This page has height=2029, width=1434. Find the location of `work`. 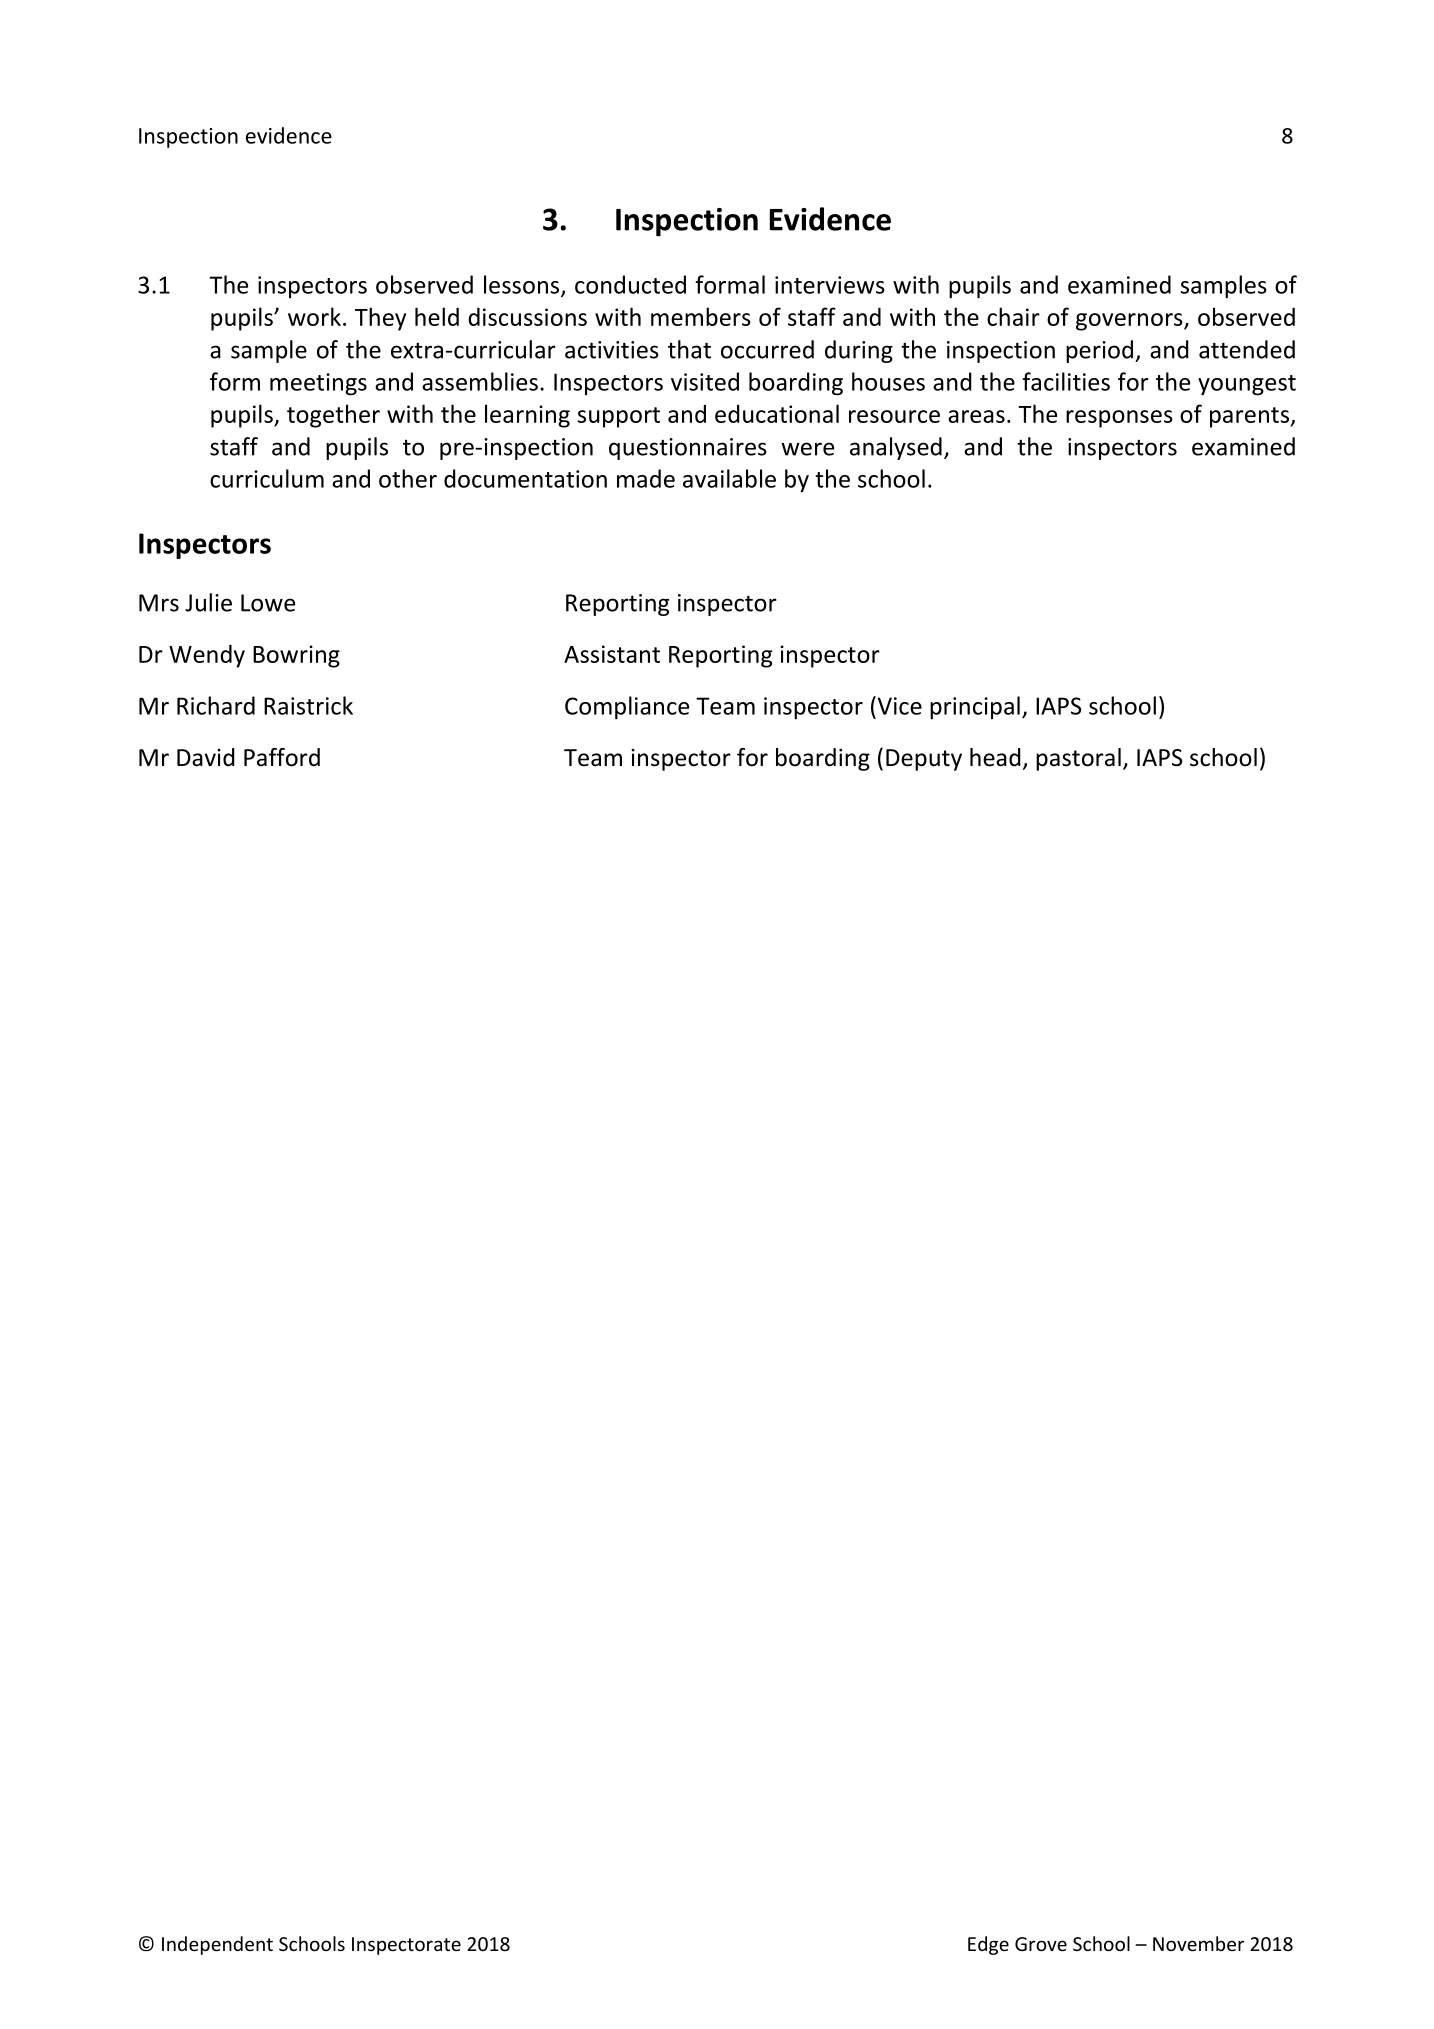

work is located at coordinates (314, 316).
